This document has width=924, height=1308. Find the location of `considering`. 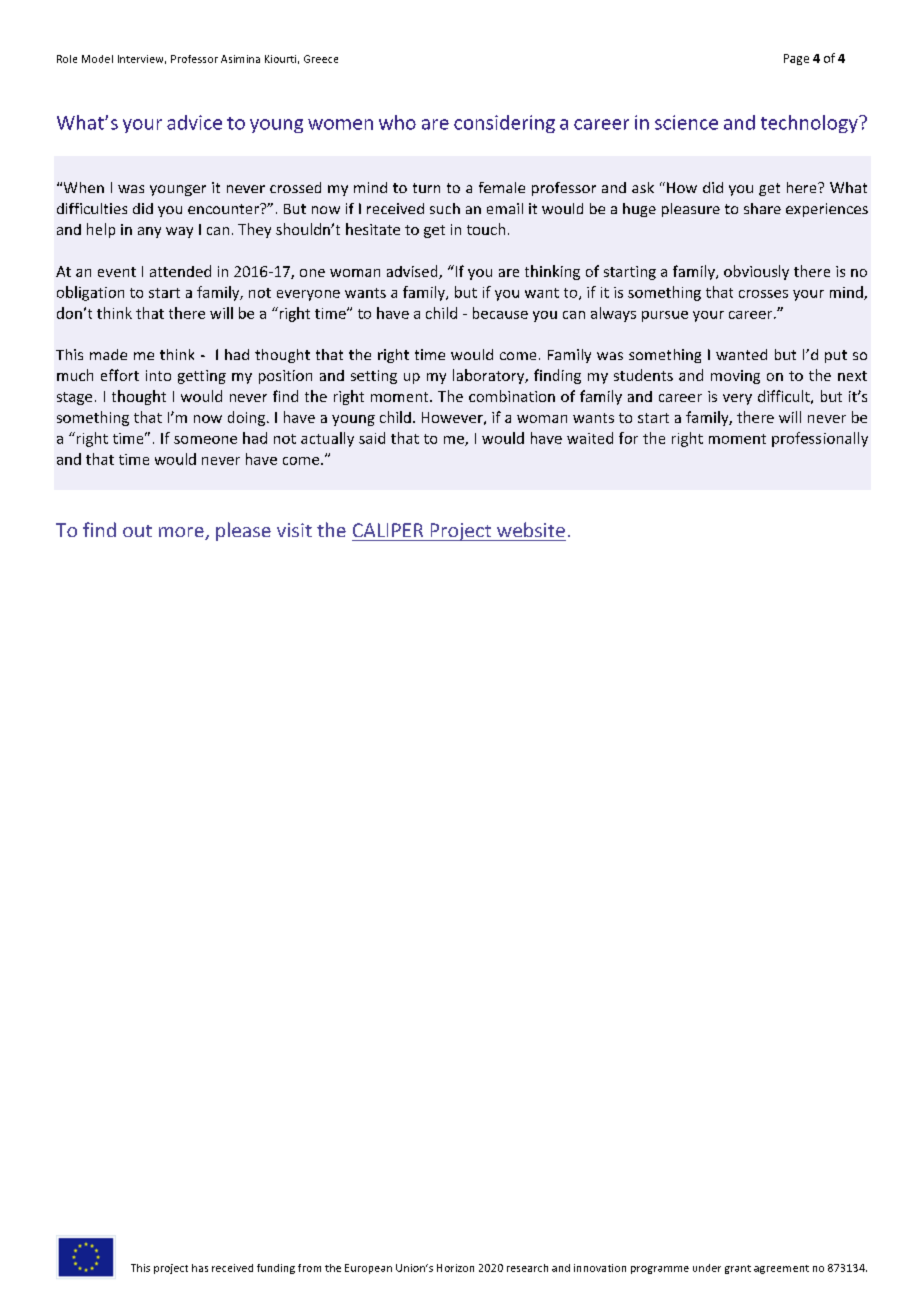

considering is located at coordinates (504, 124).
